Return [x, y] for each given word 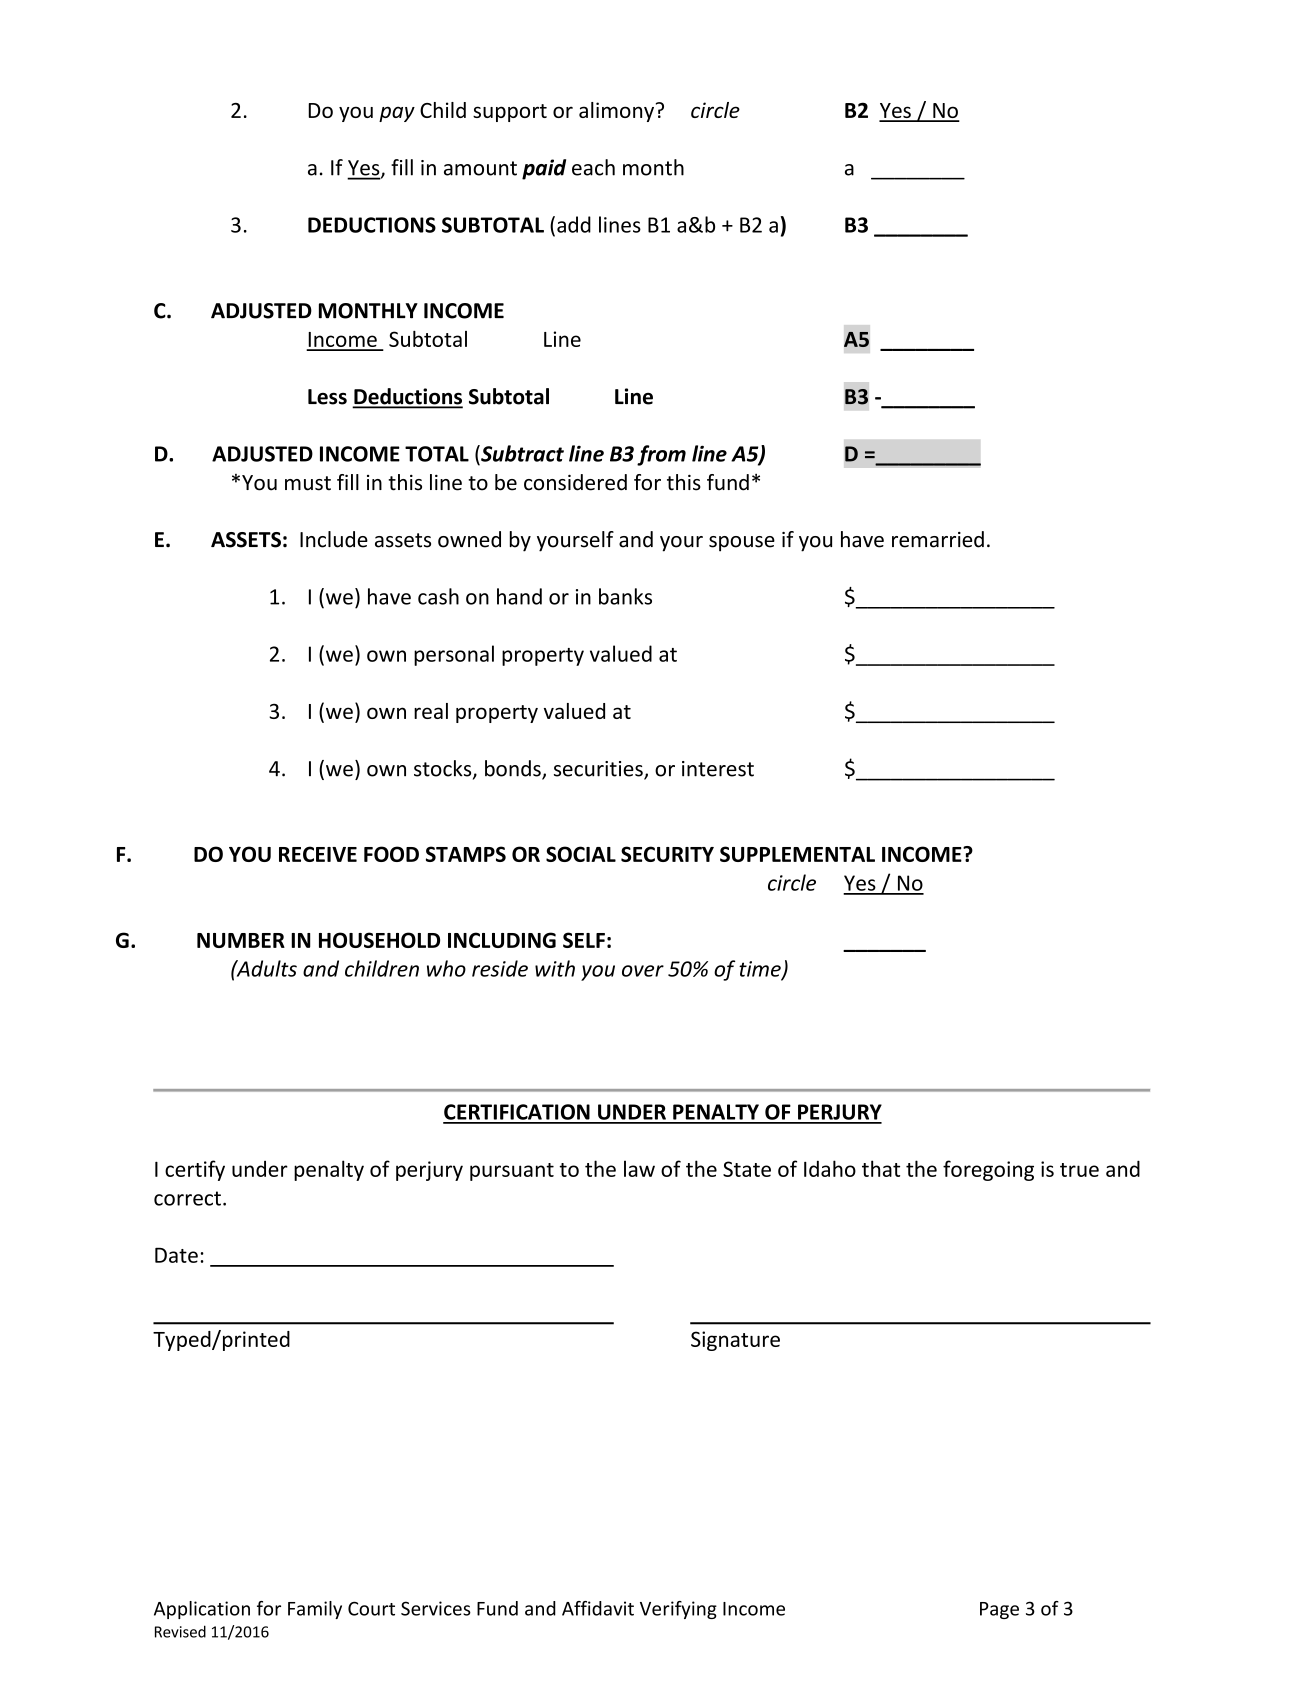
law [639, 1168]
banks [625, 596]
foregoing [988, 1170]
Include [334, 539]
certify [195, 1170]
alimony [616, 112]
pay [397, 114]
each [593, 167]
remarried [938, 539]
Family [315, 1610]
